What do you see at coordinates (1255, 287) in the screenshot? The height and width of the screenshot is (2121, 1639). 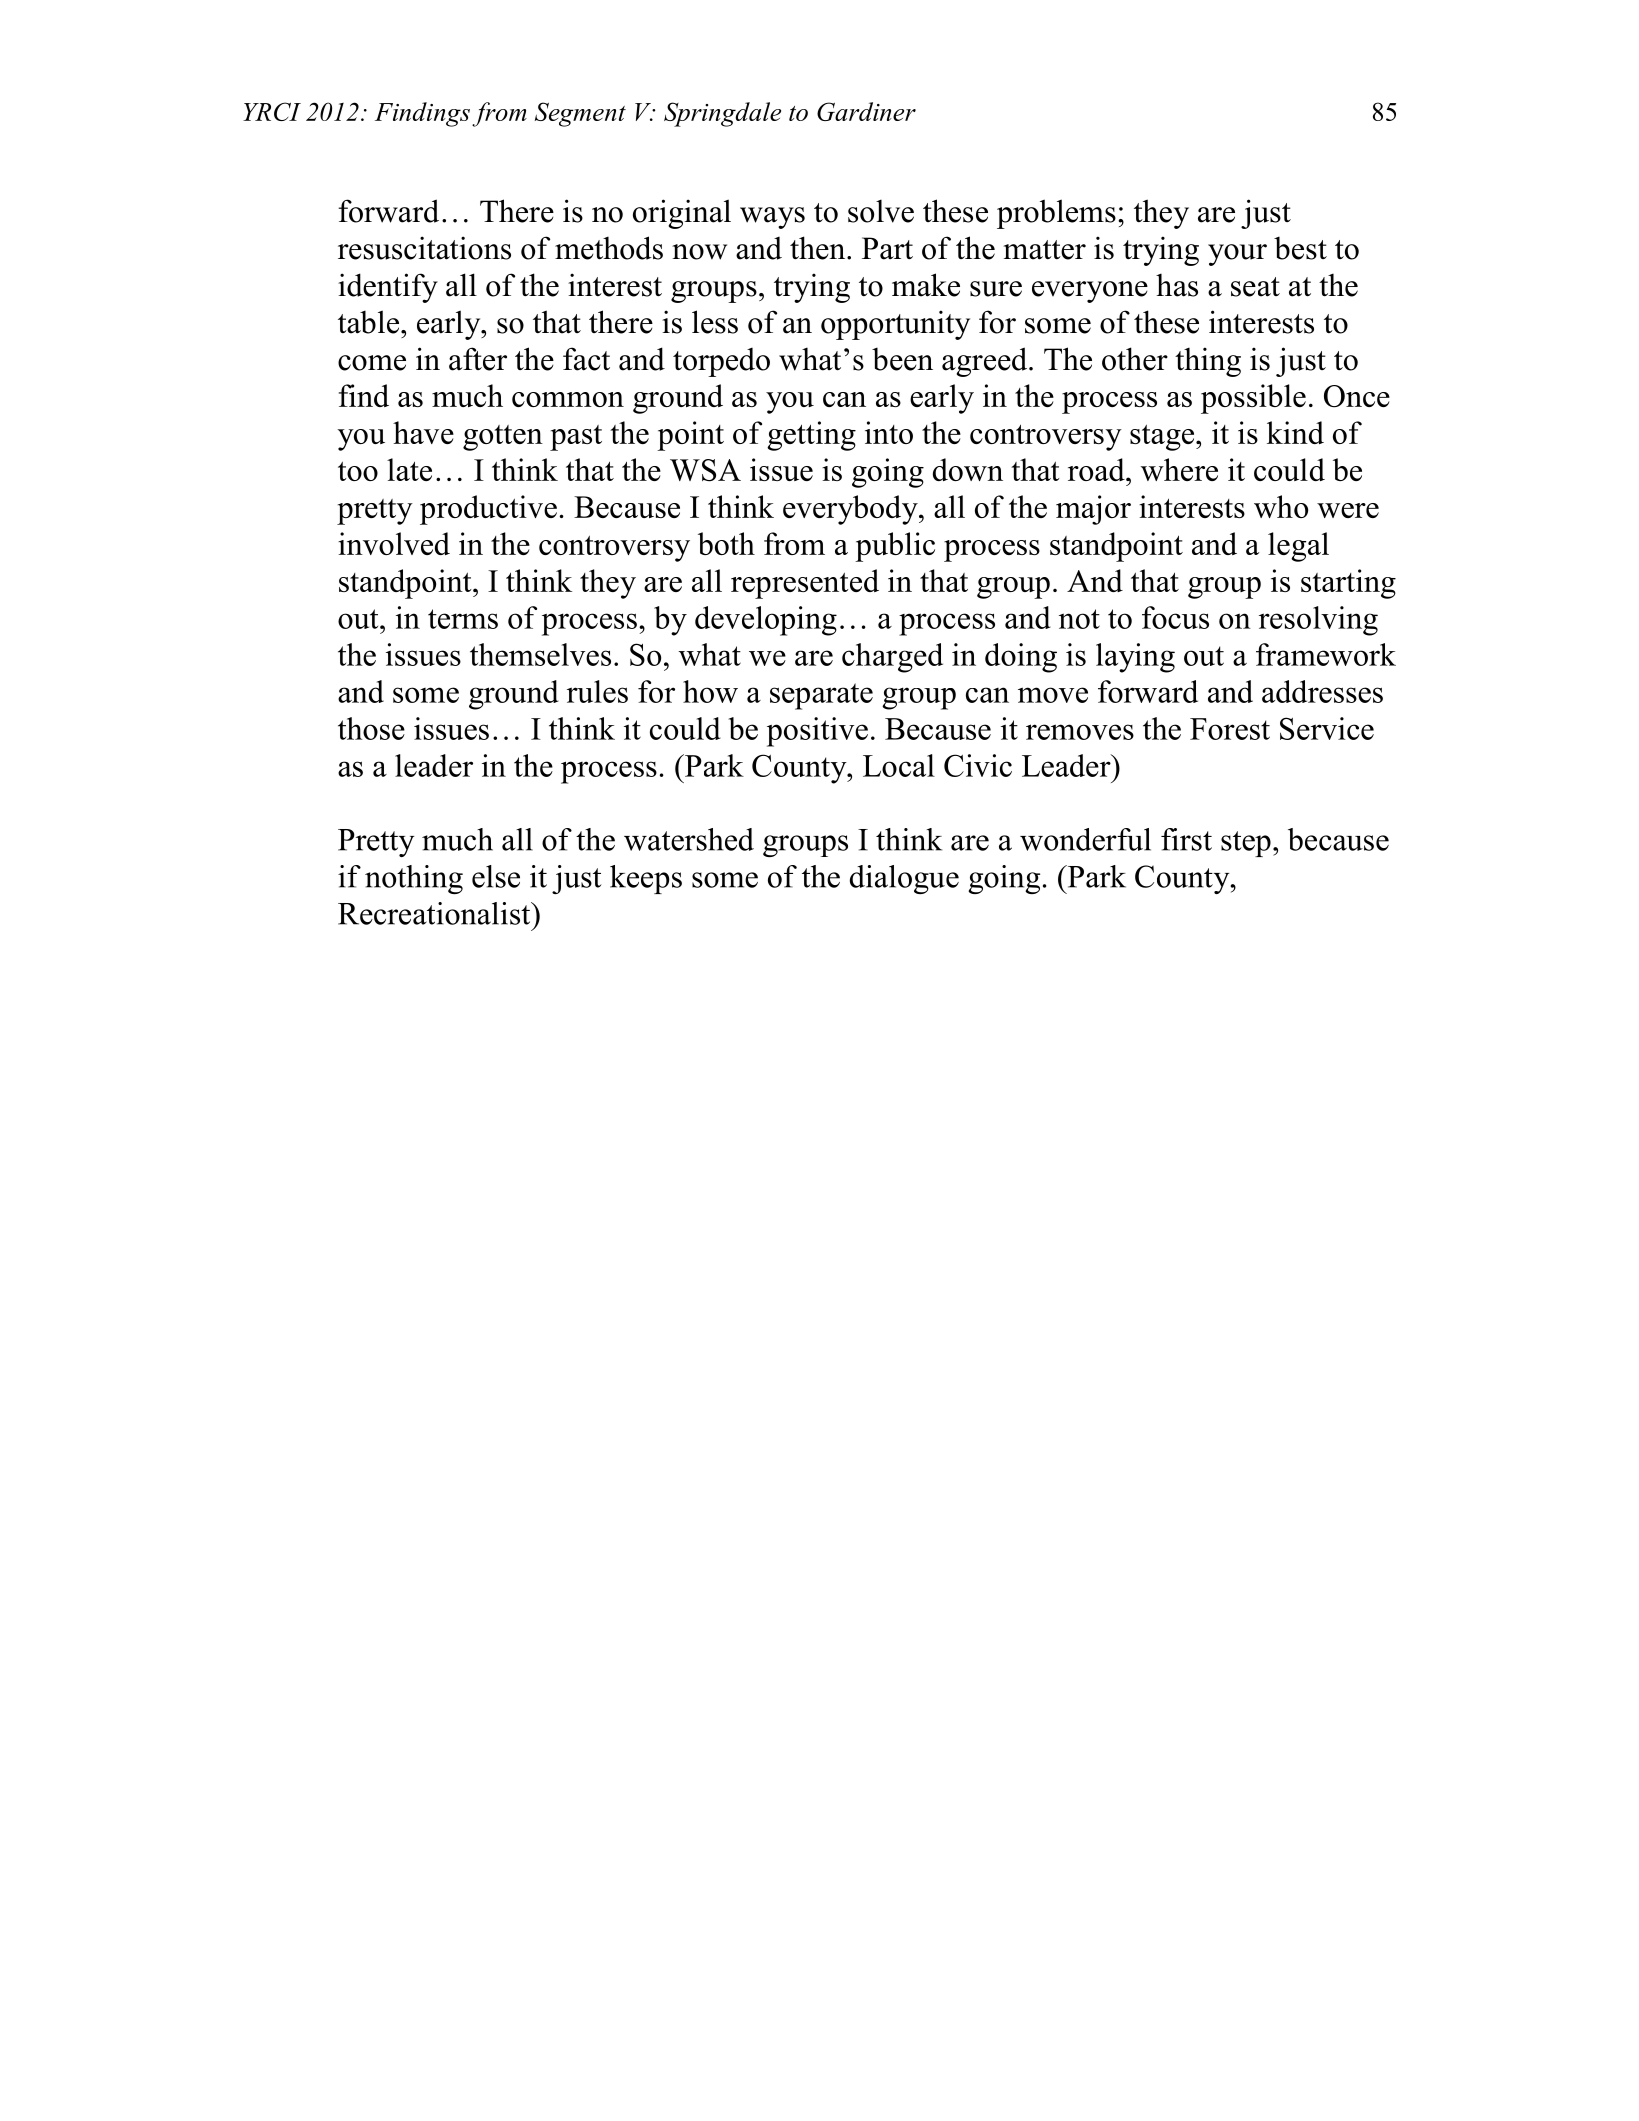 I see `seat` at bounding box center [1255, 287].
